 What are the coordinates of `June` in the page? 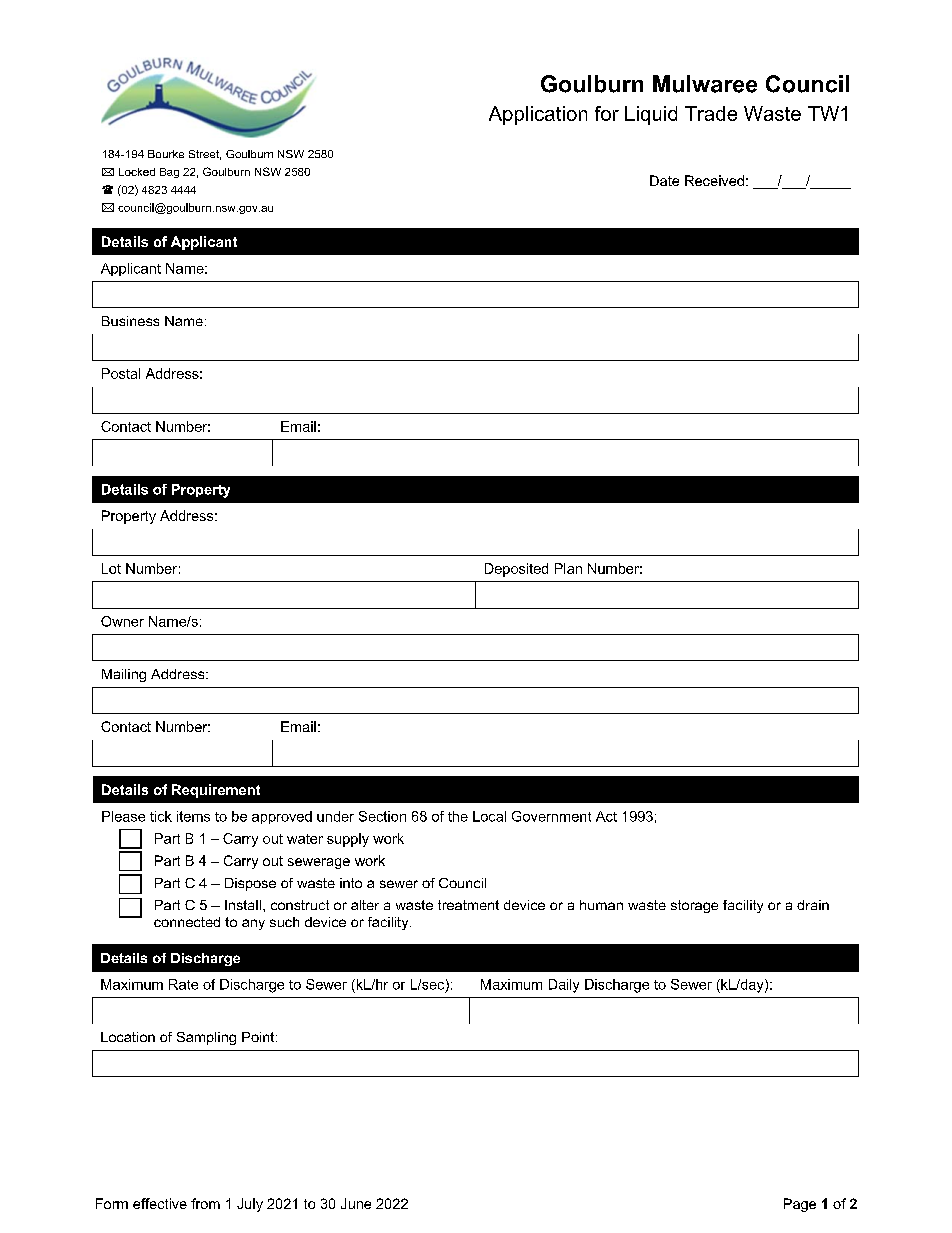 It's located at (356, 1203).
